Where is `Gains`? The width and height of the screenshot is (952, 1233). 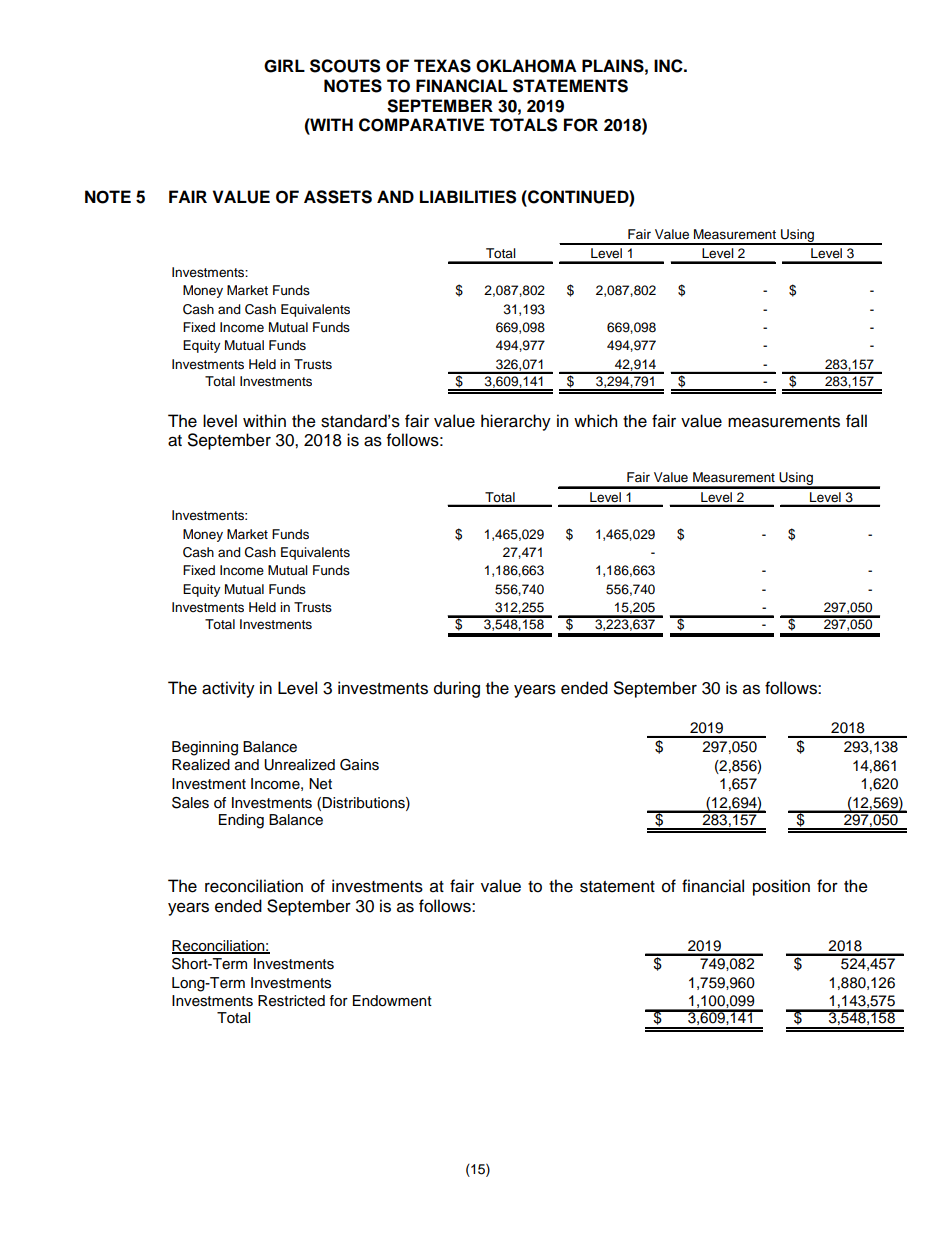
Gains is located at coordinates (359, 765).
